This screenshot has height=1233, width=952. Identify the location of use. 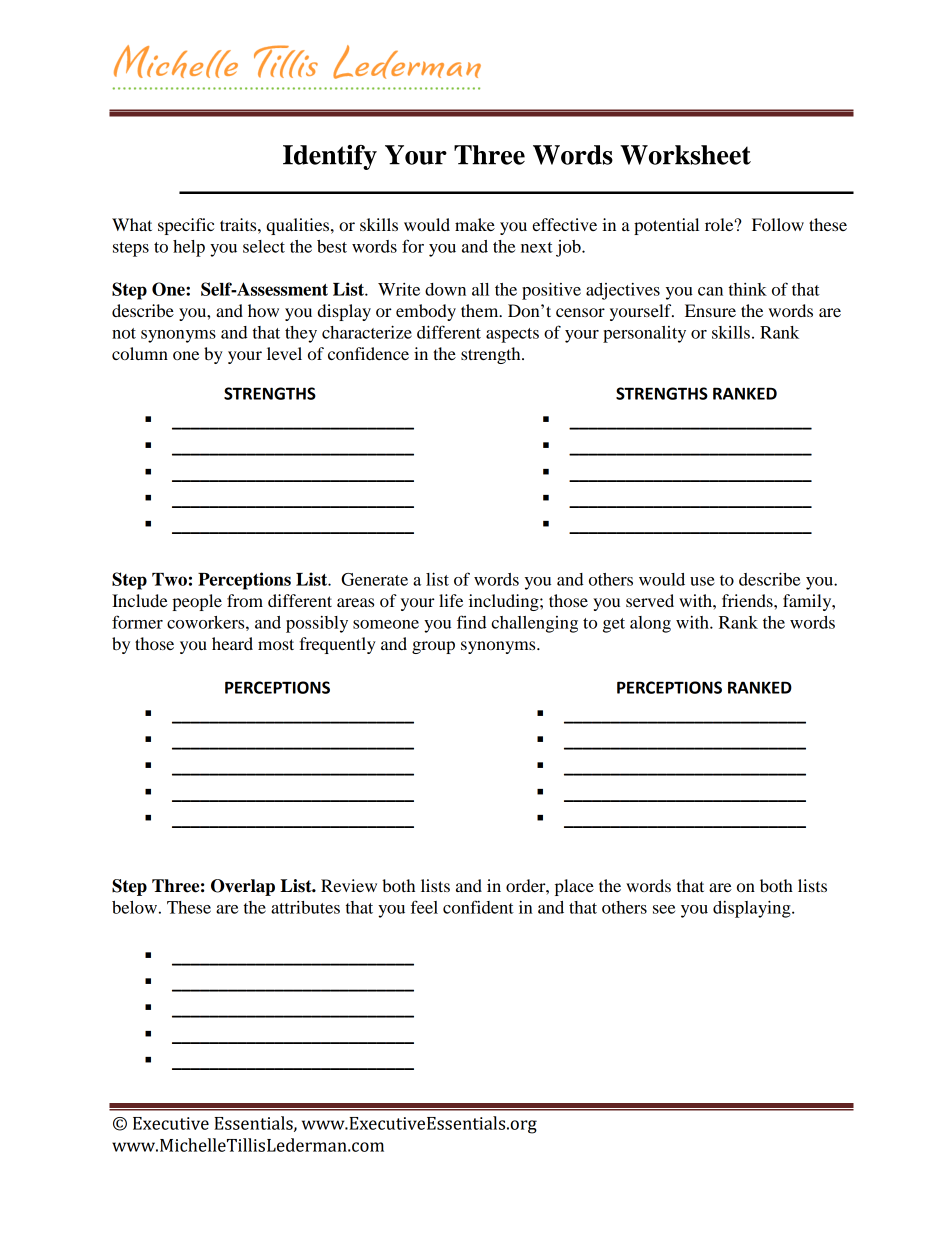
(702, 581).
